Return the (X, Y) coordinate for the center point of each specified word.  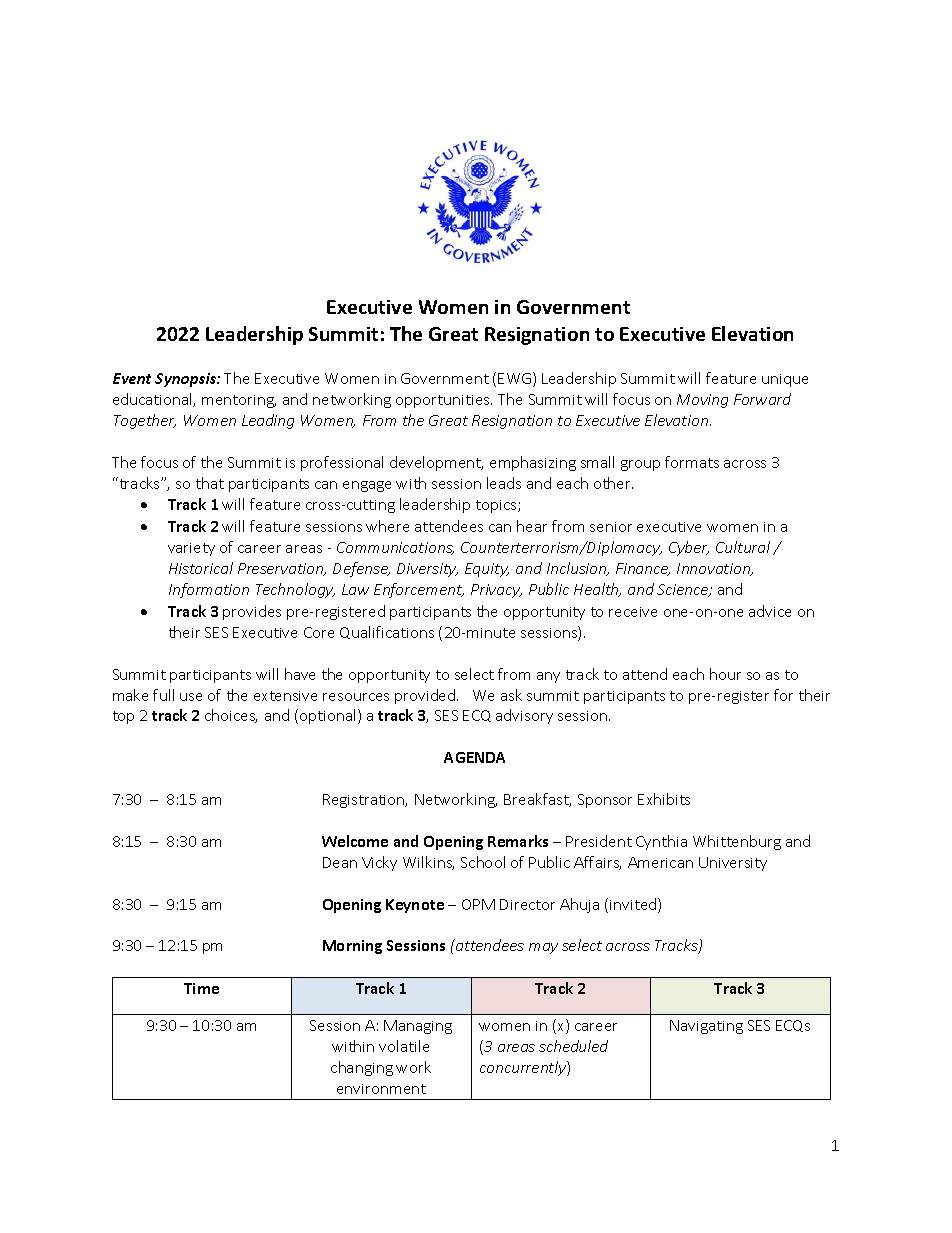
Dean (340, 862)
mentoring (239, 401)
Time (201, 988)
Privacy (496, 591)
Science (684, 590)
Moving (702, 401)
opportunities (444, 401)
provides (252, 612)
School (483, 862)
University (733, 864)
